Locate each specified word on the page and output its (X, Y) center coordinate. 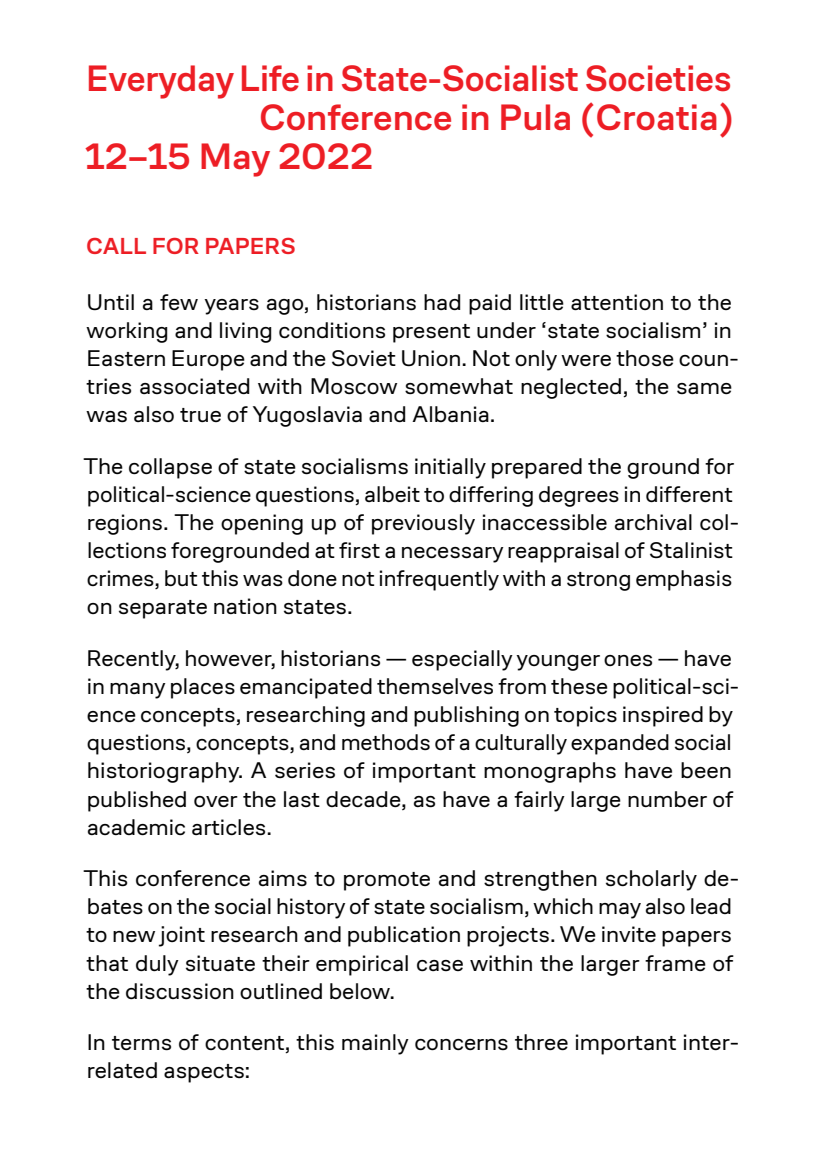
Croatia (657, 117)
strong (598, 581)
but (181, 578)
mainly (375, 1044)
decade (364, 799)
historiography (165, 772)
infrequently (439, 580)
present (431, 333)
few (179, 302)
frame (675, 963)
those (645, 358)
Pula (535, 117)
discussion (180, 991)
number (667, 799)
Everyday (161, 82)
